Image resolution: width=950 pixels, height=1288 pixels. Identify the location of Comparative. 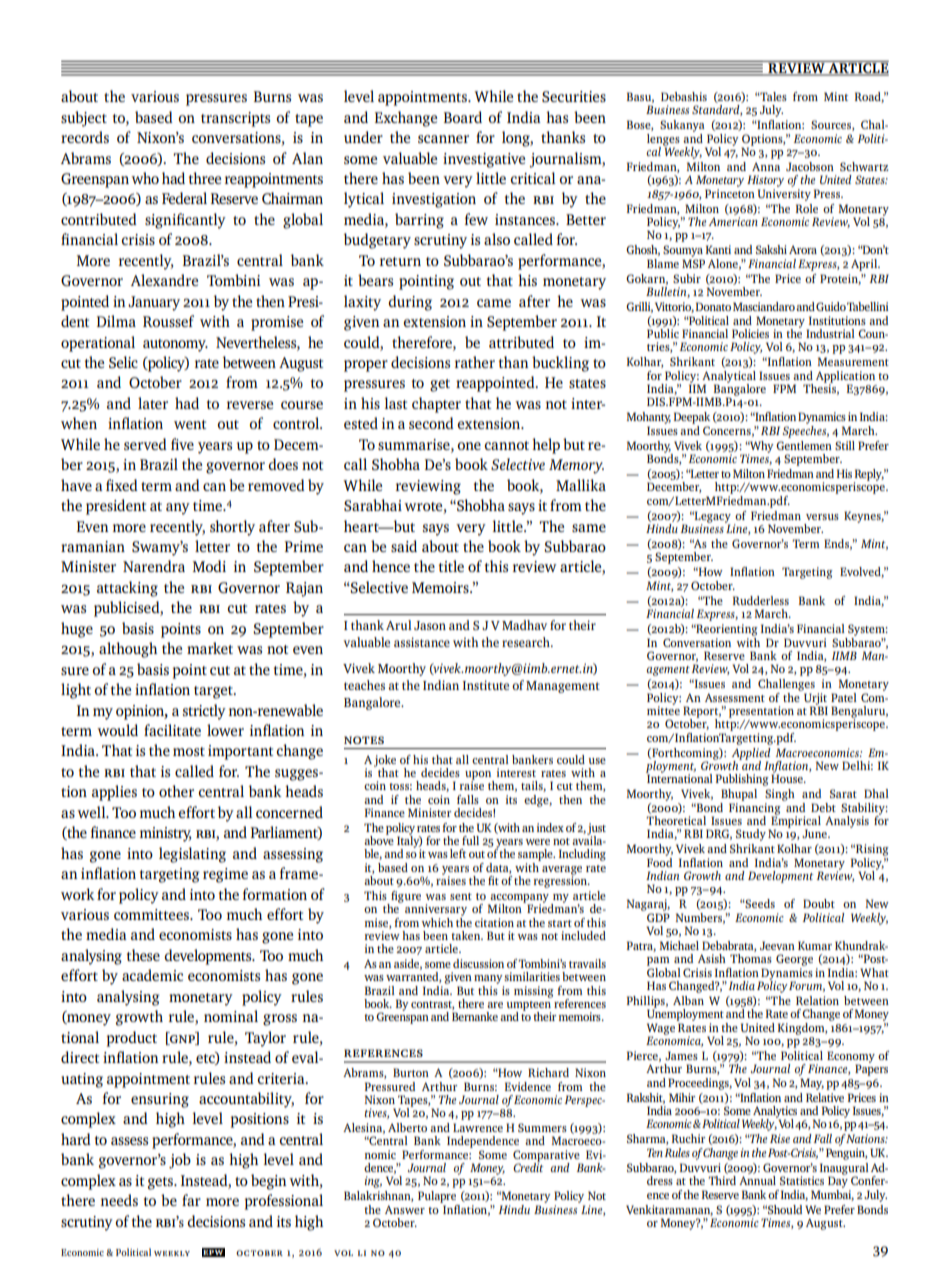
(547, 1157).
